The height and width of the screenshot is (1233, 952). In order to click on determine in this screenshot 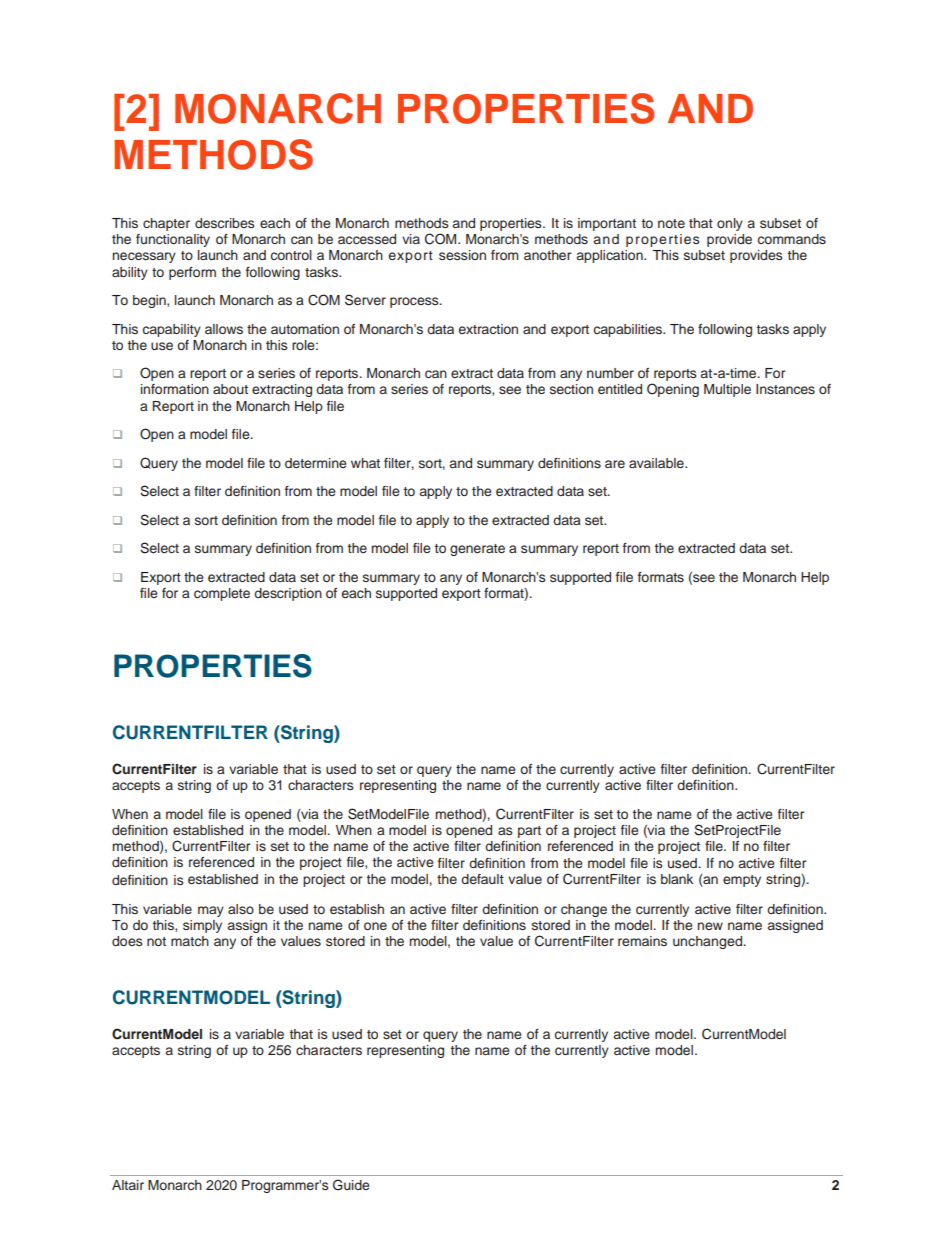, I will do `click(316, 463)`.
